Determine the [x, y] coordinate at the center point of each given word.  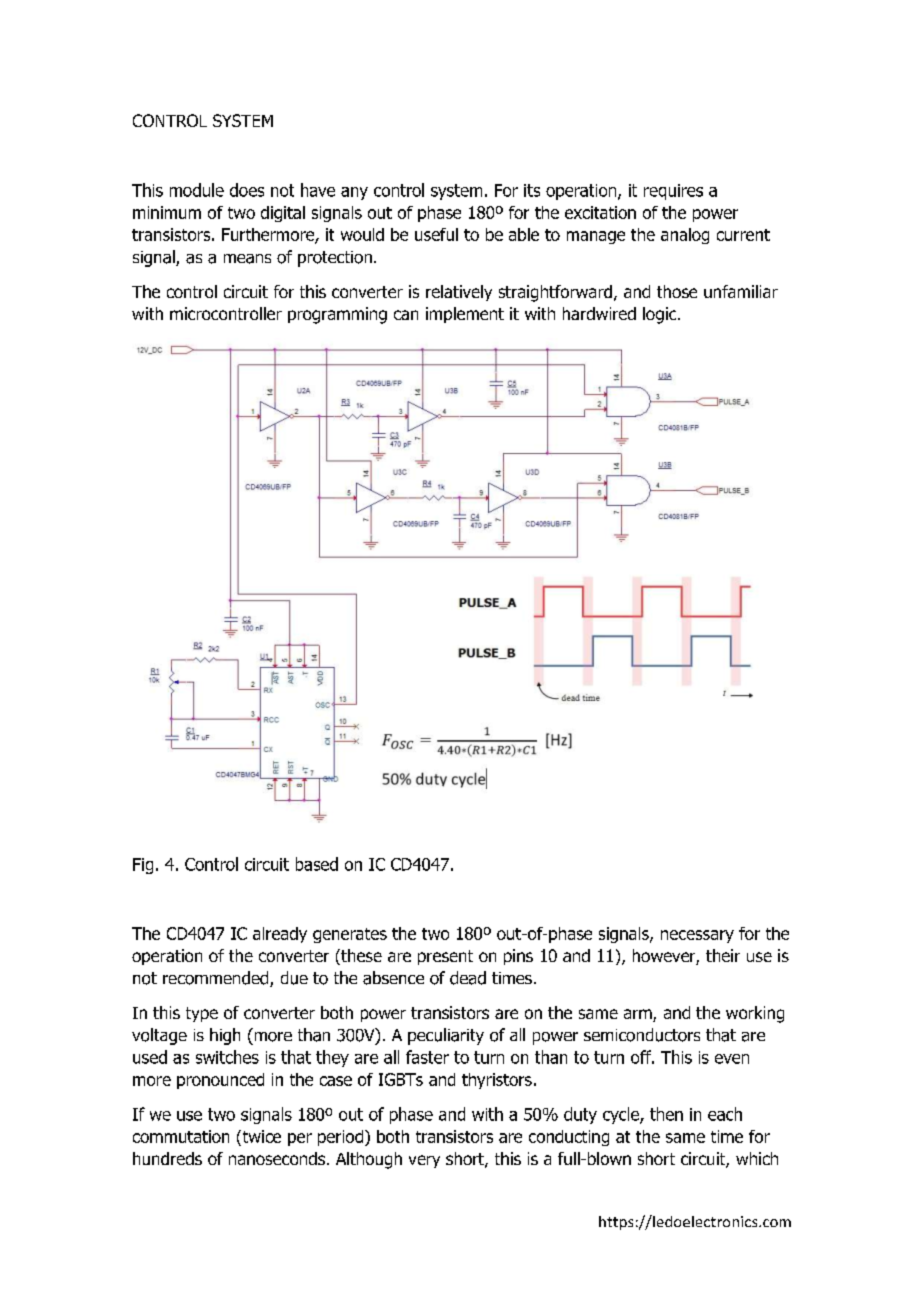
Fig [143, 866]
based [317, 864]
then [666, 1114]
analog [685, 236]
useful [436, 234]
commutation [181, 1136]
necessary [697, 936]
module [197, 190]
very [424, 1161]
